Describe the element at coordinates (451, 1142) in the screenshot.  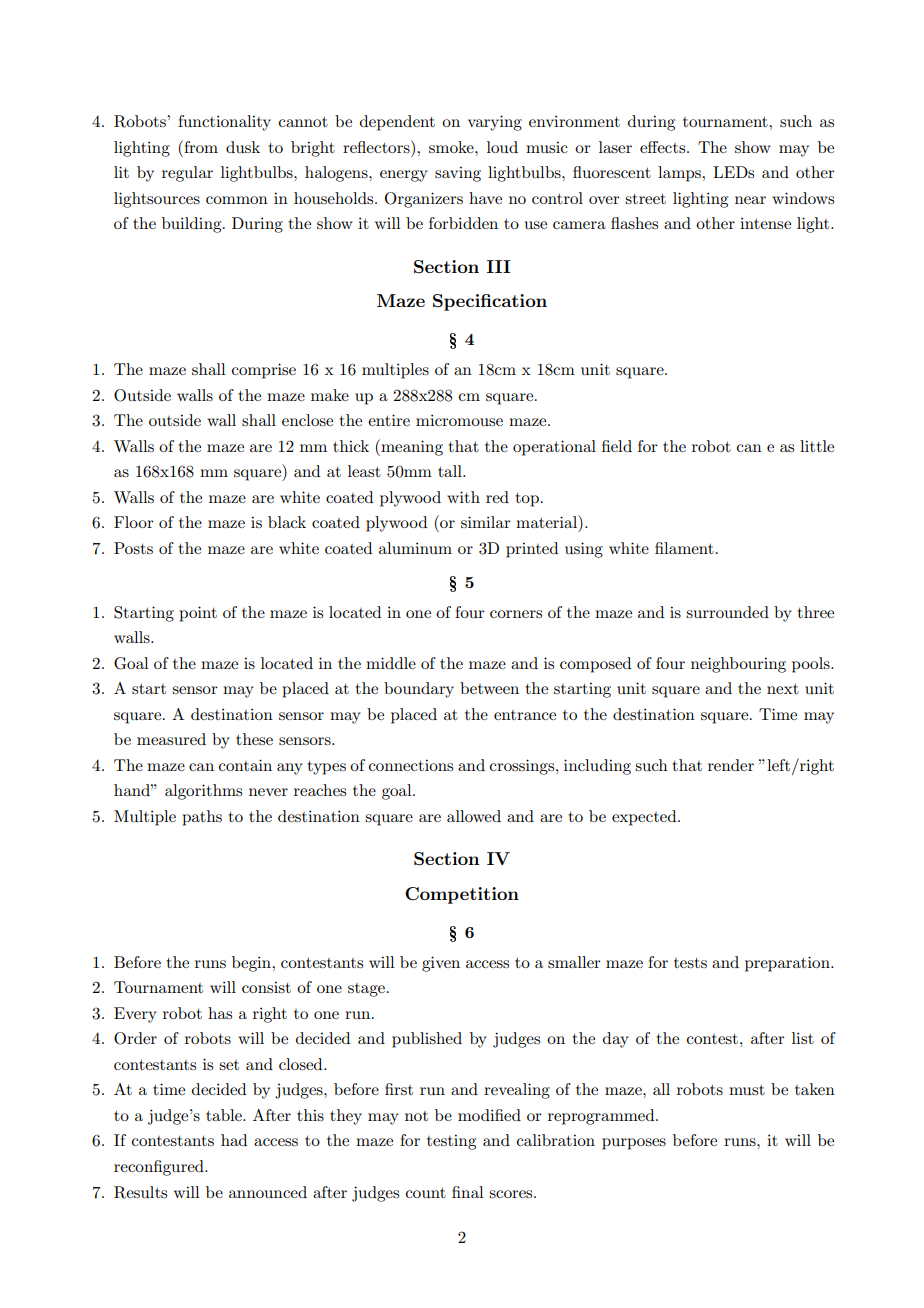
I see `testing` at that location.
